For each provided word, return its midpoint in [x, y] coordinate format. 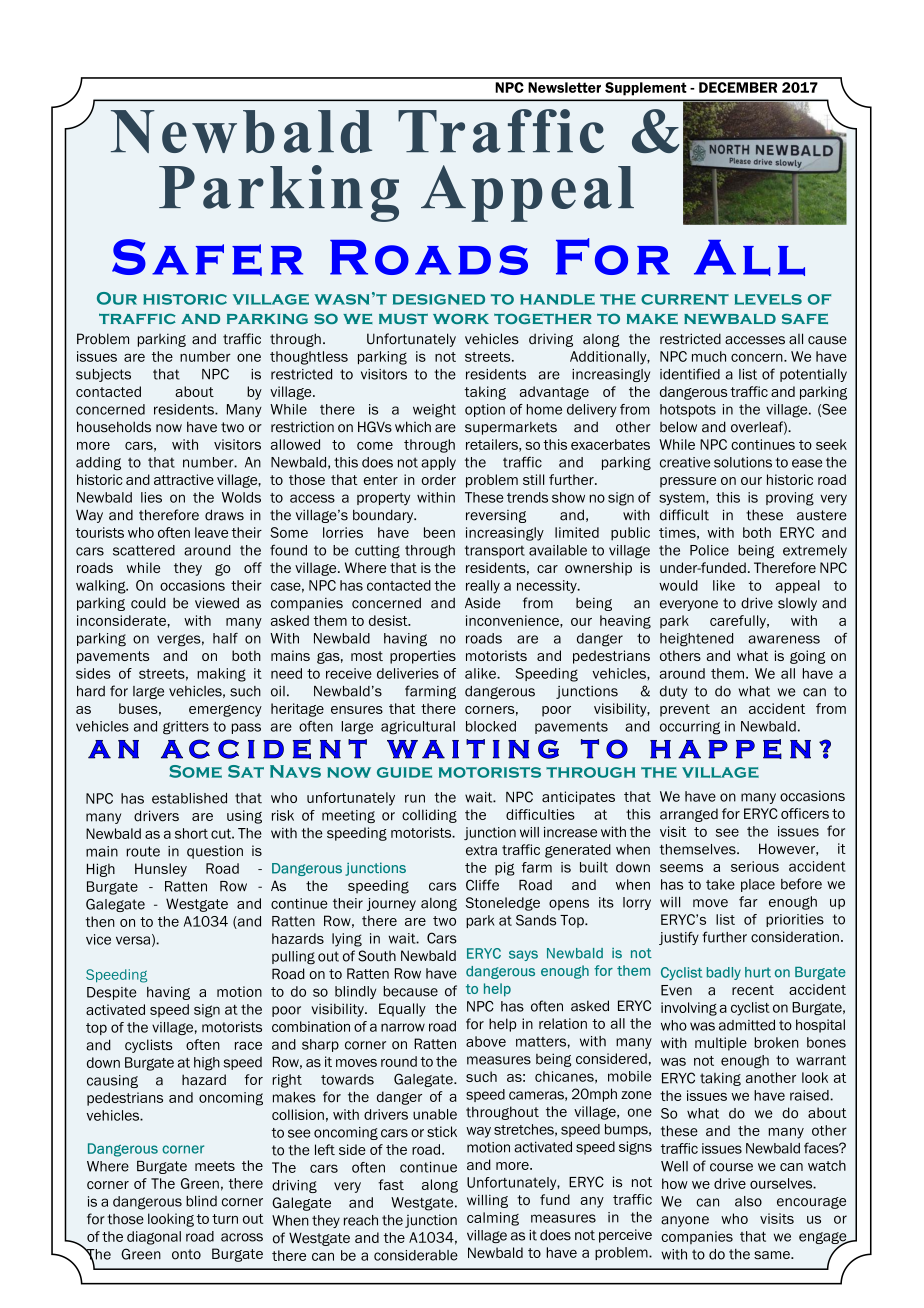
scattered [144, 550]
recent [753, 990]
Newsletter [564, 87]
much [709, 356]
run [415, 798]
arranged [689, 815]
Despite [111, 993]
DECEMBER [738, 87]
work [461, 318]
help [503, 1025]
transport [495, 551]
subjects [103, 375]
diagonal [154, 1238]
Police [709, 550]
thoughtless [309, 358]
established [189, 798]
